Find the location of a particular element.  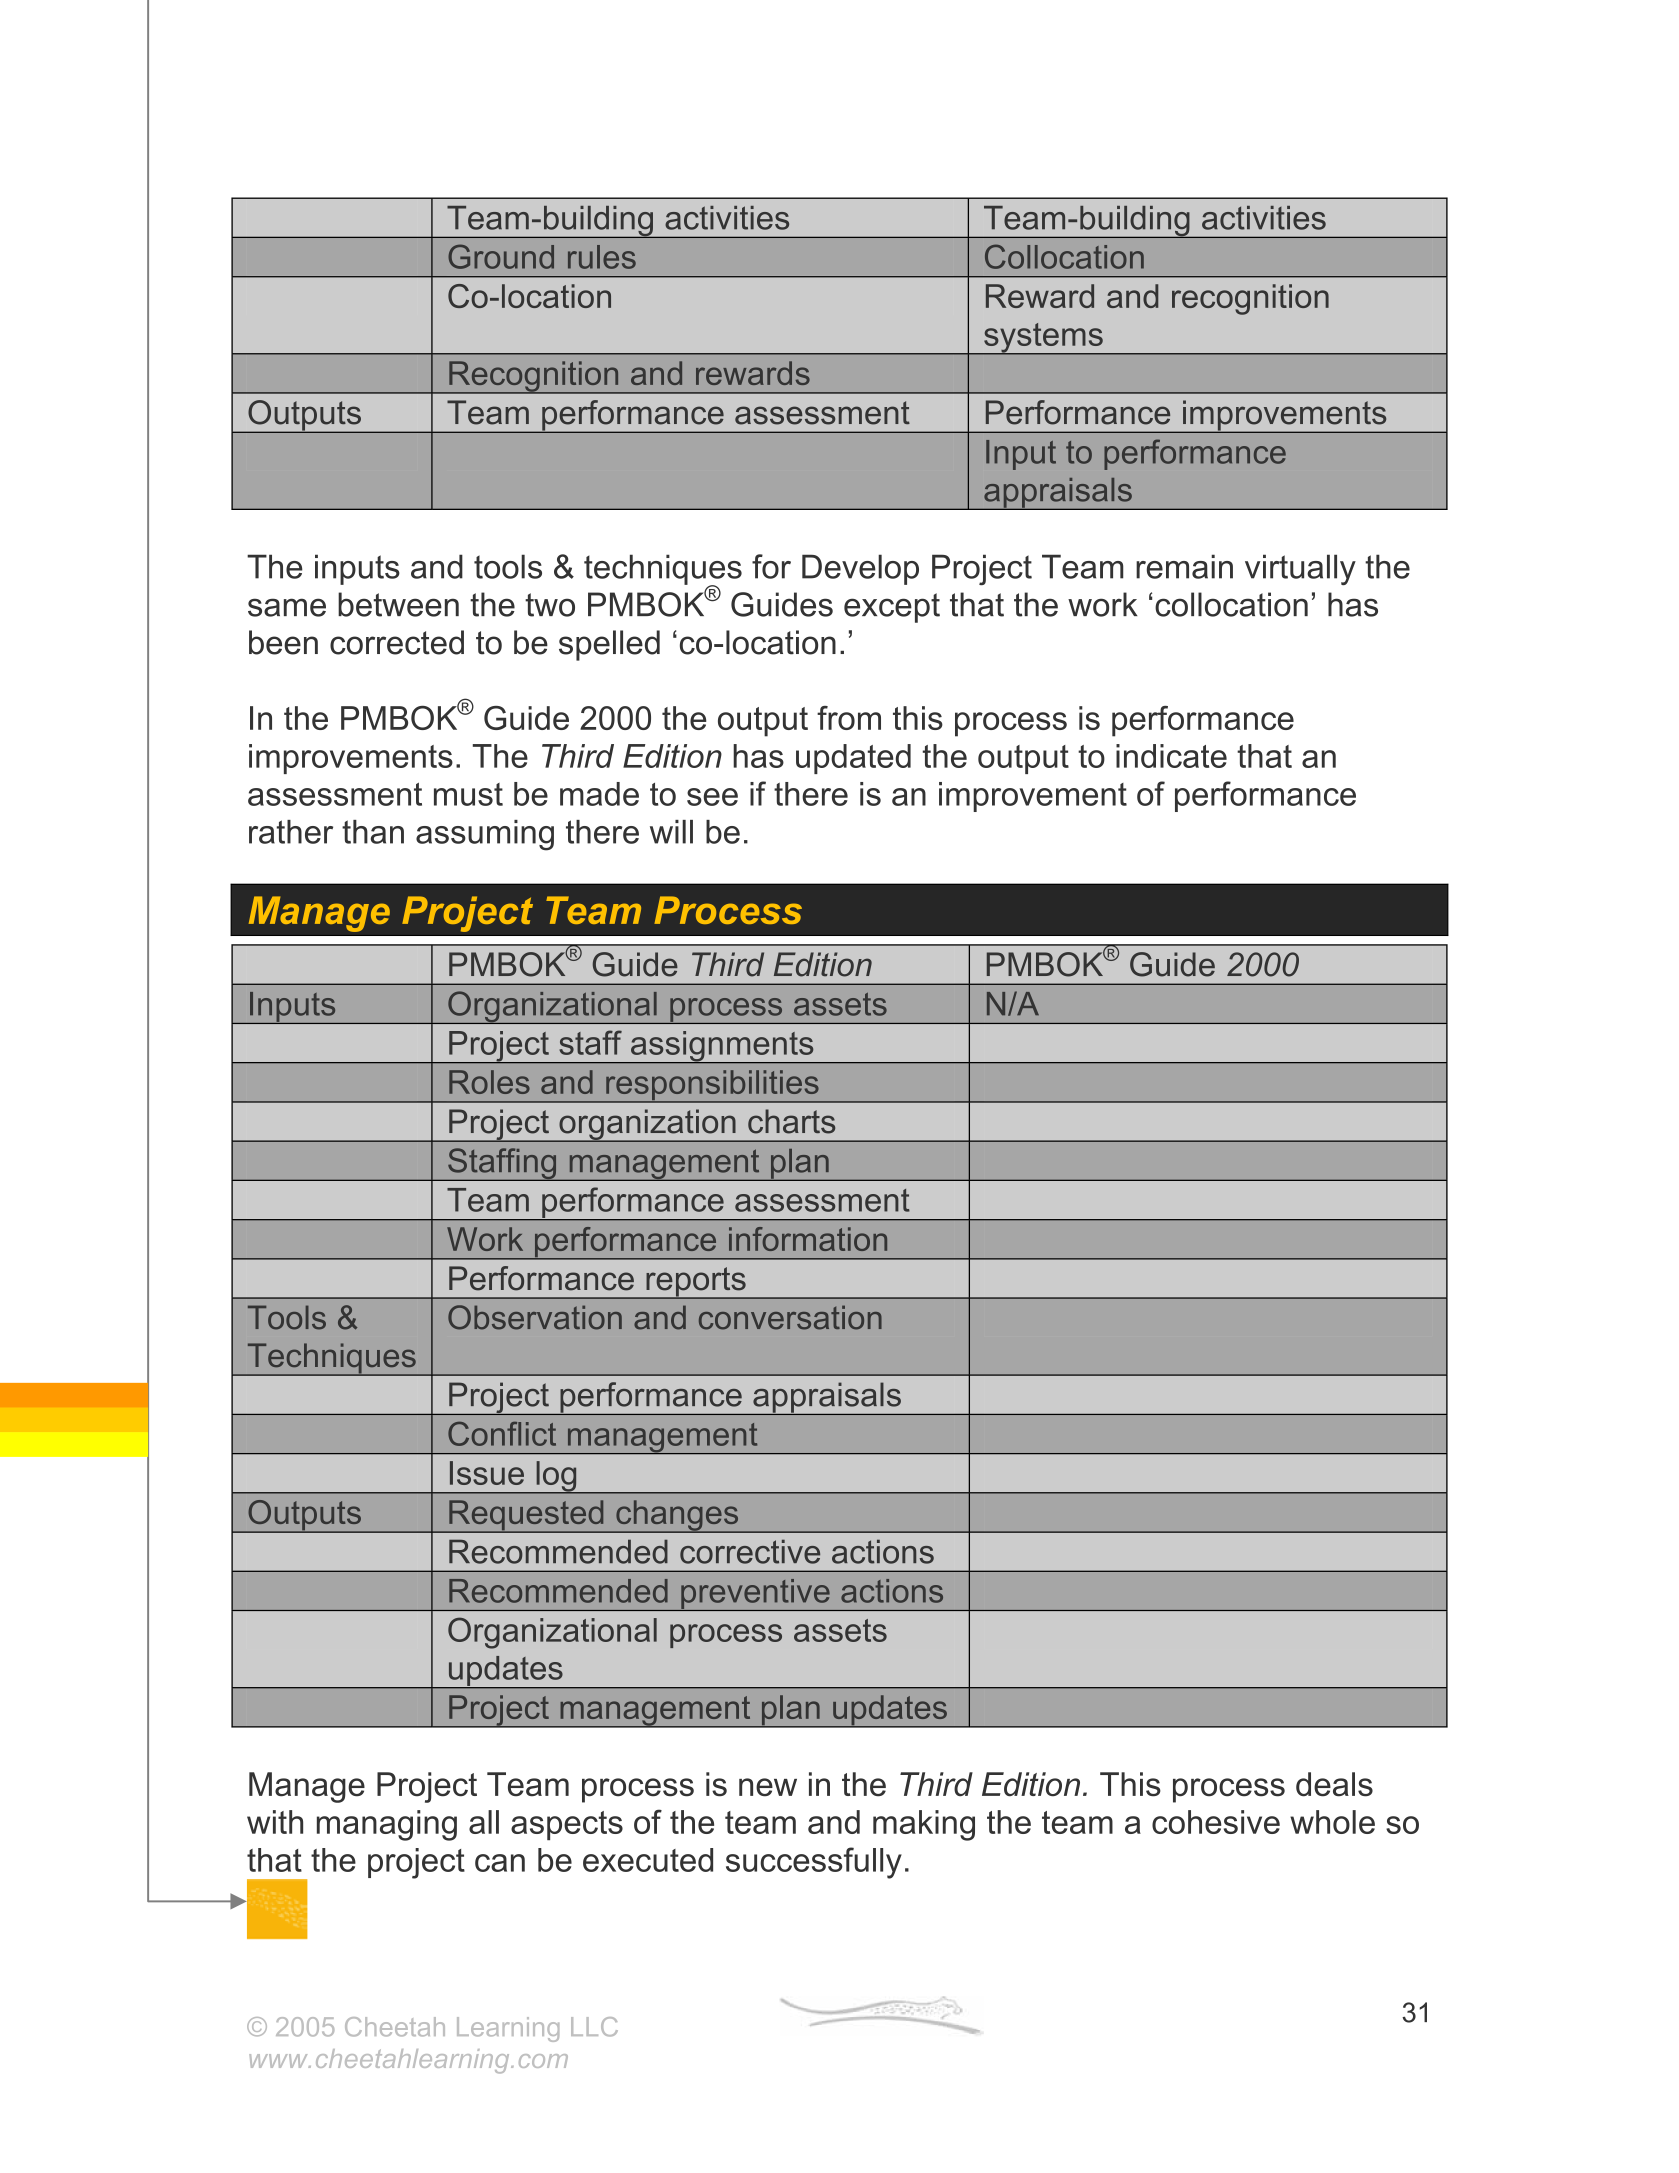

deals is located at coordinates (1334, 1784).
